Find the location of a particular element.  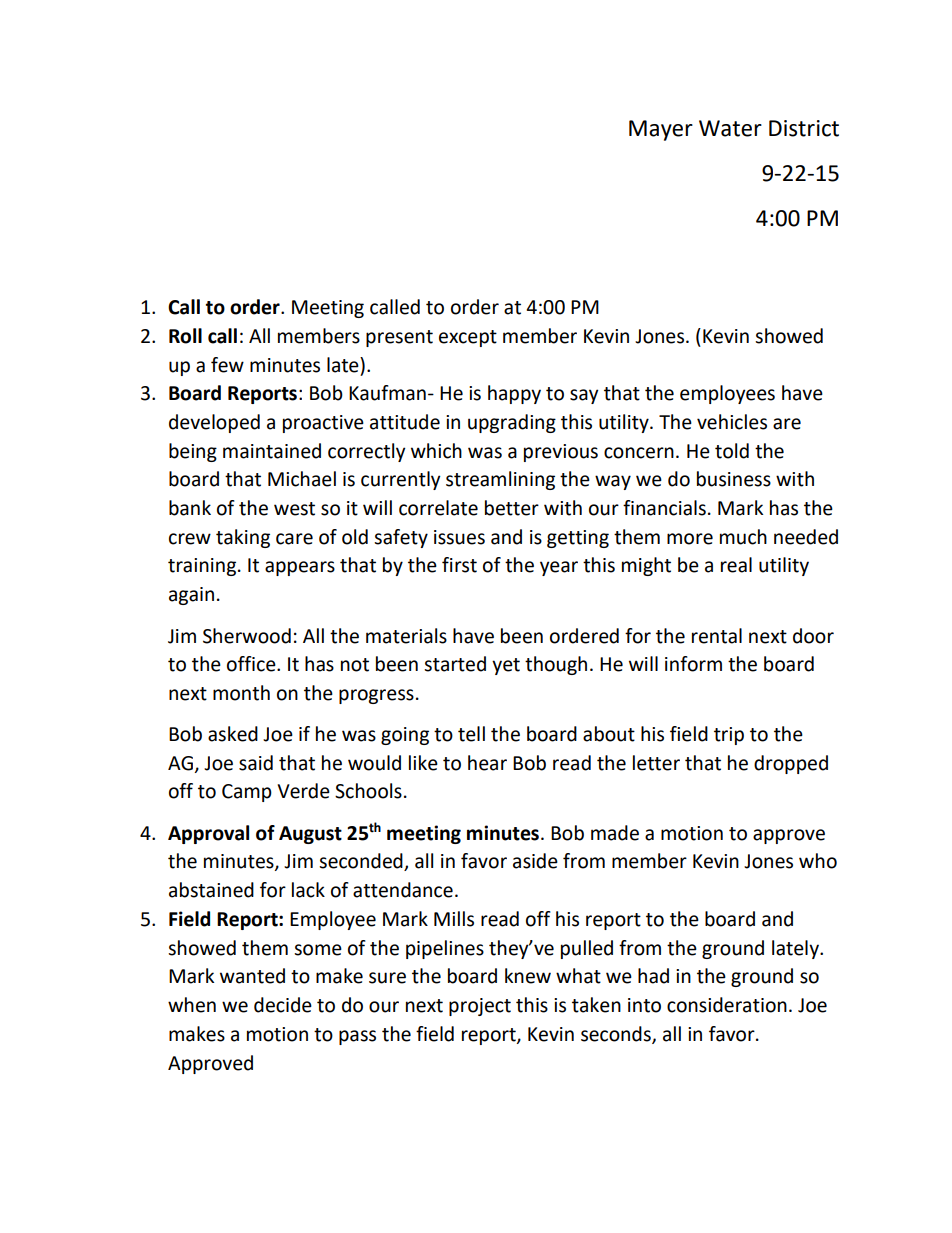

decide is located at coordinates (283, 1005).
